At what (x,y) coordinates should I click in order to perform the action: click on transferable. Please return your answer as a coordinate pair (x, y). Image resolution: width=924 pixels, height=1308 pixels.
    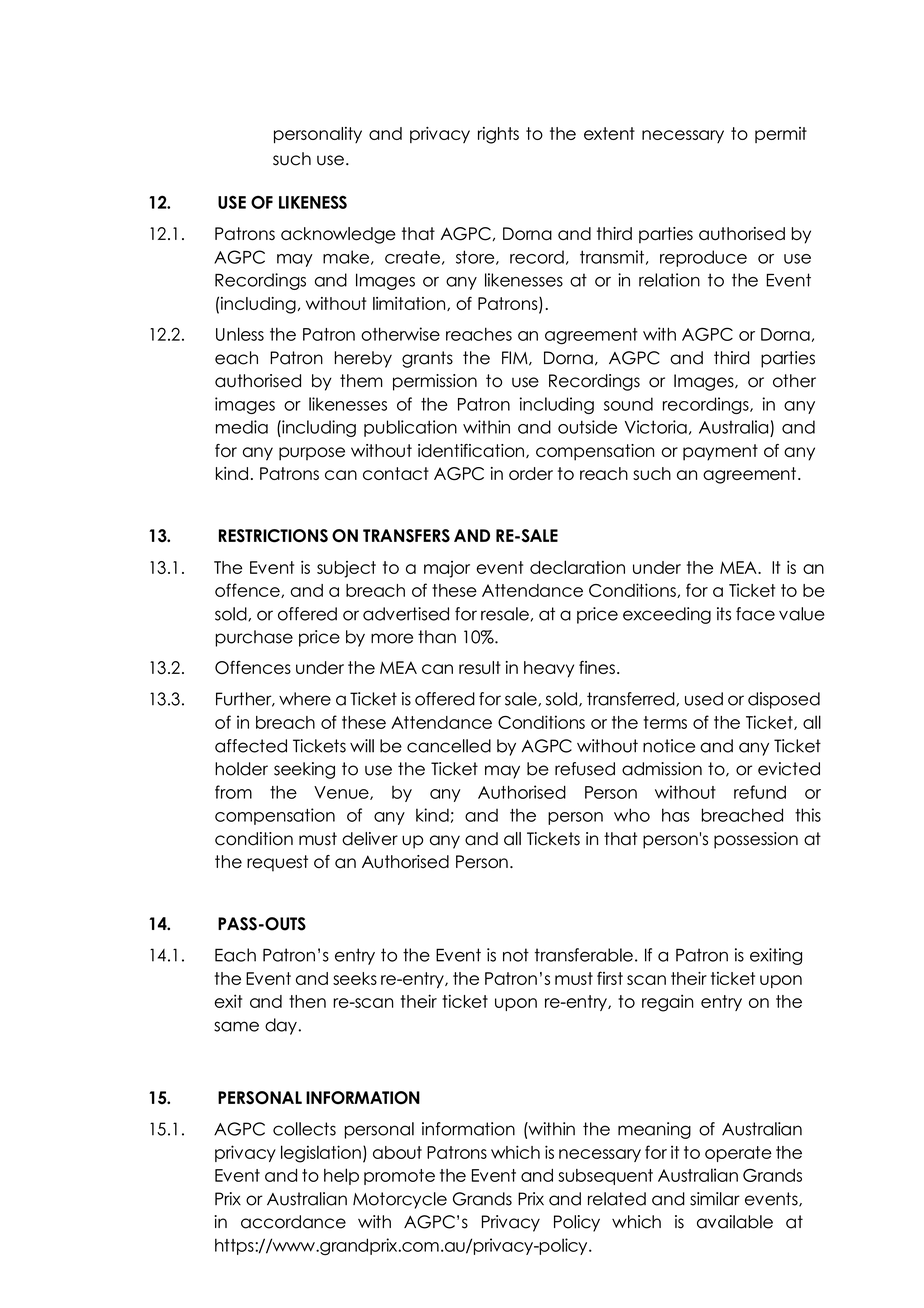
    Looking at the image, I should click on (584, 955).
